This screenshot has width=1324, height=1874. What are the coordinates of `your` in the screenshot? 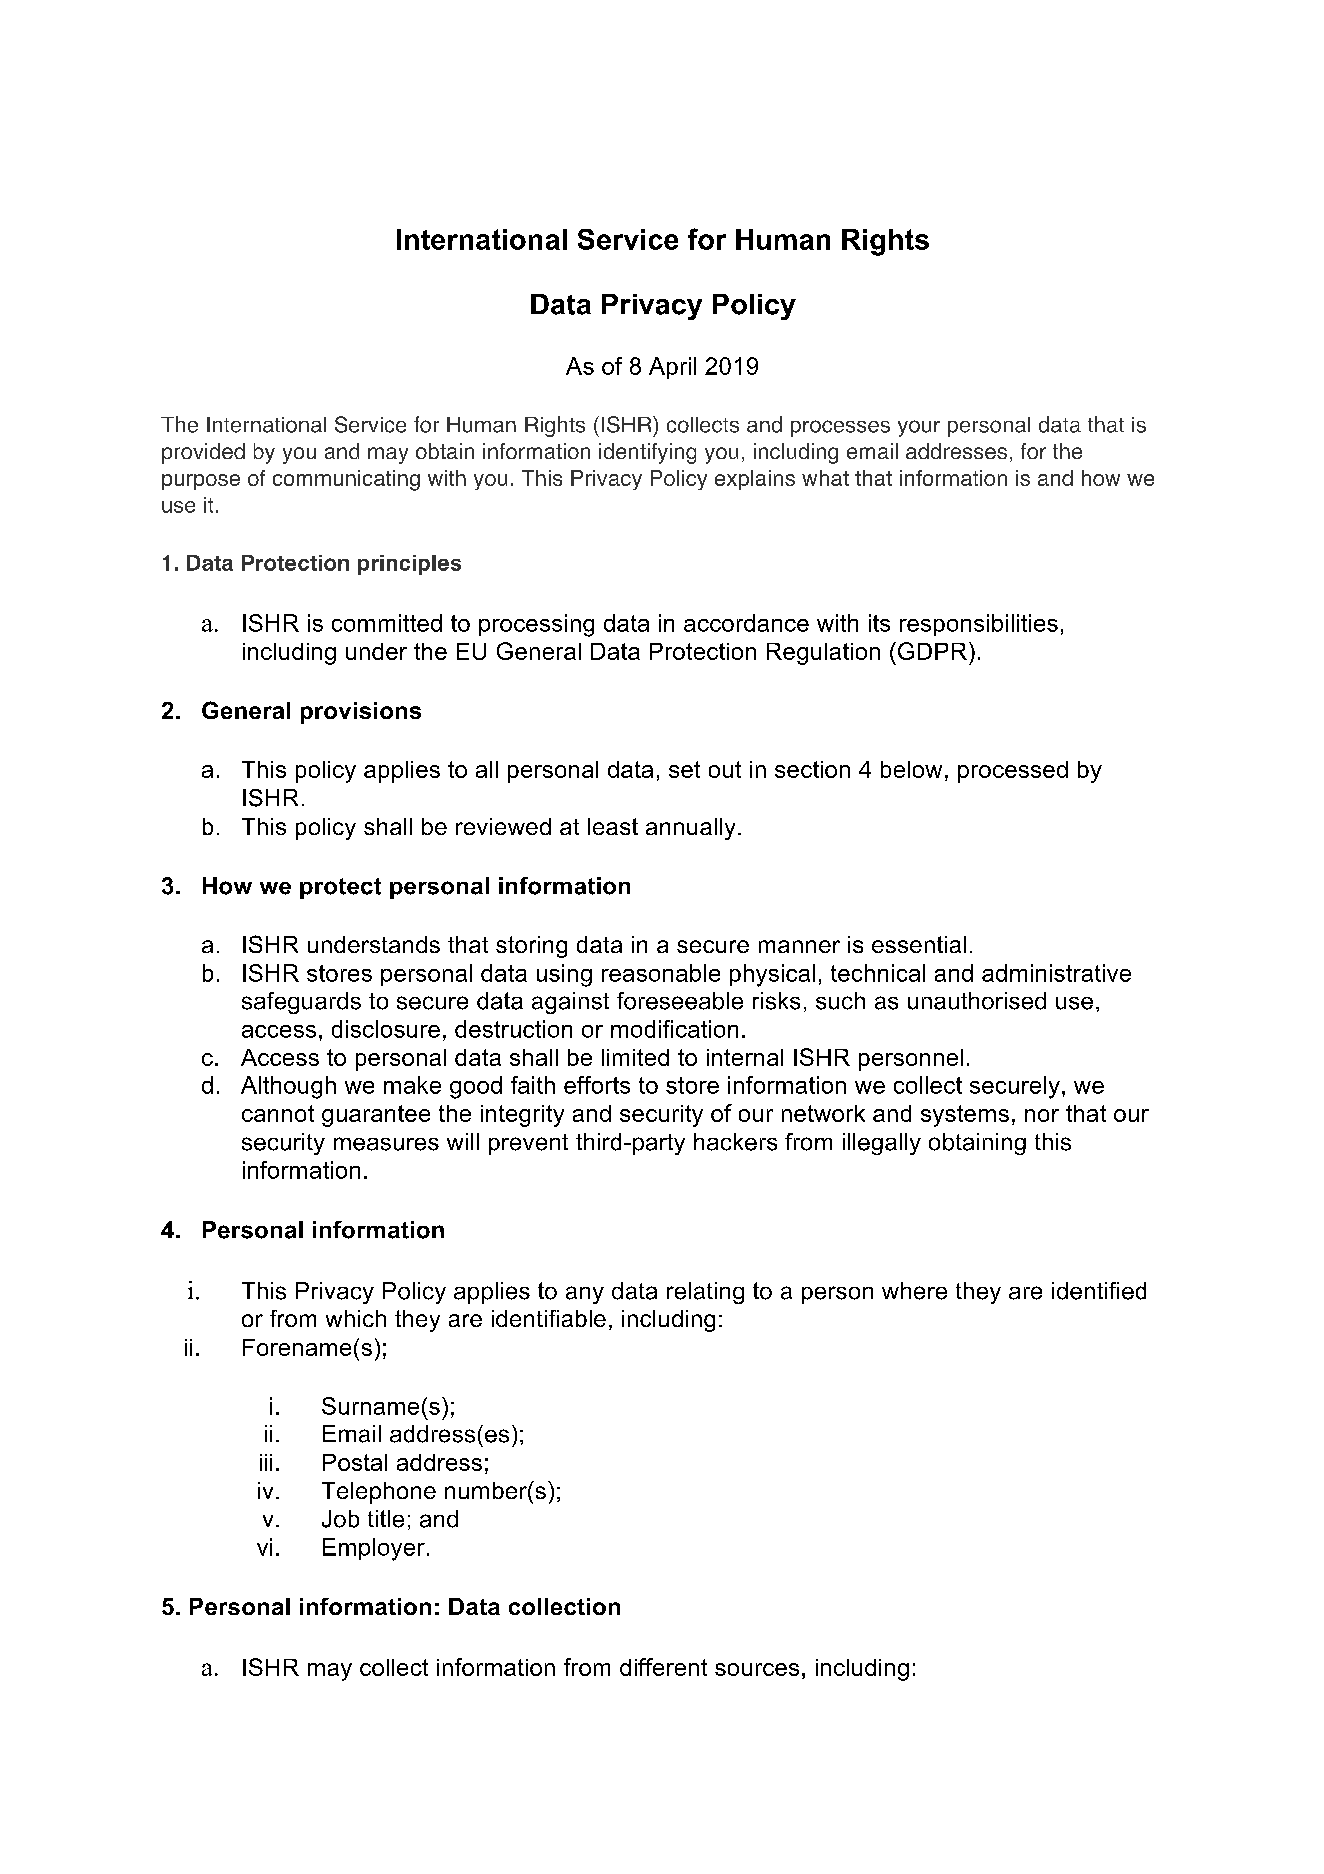 It's located at (919, 428).
